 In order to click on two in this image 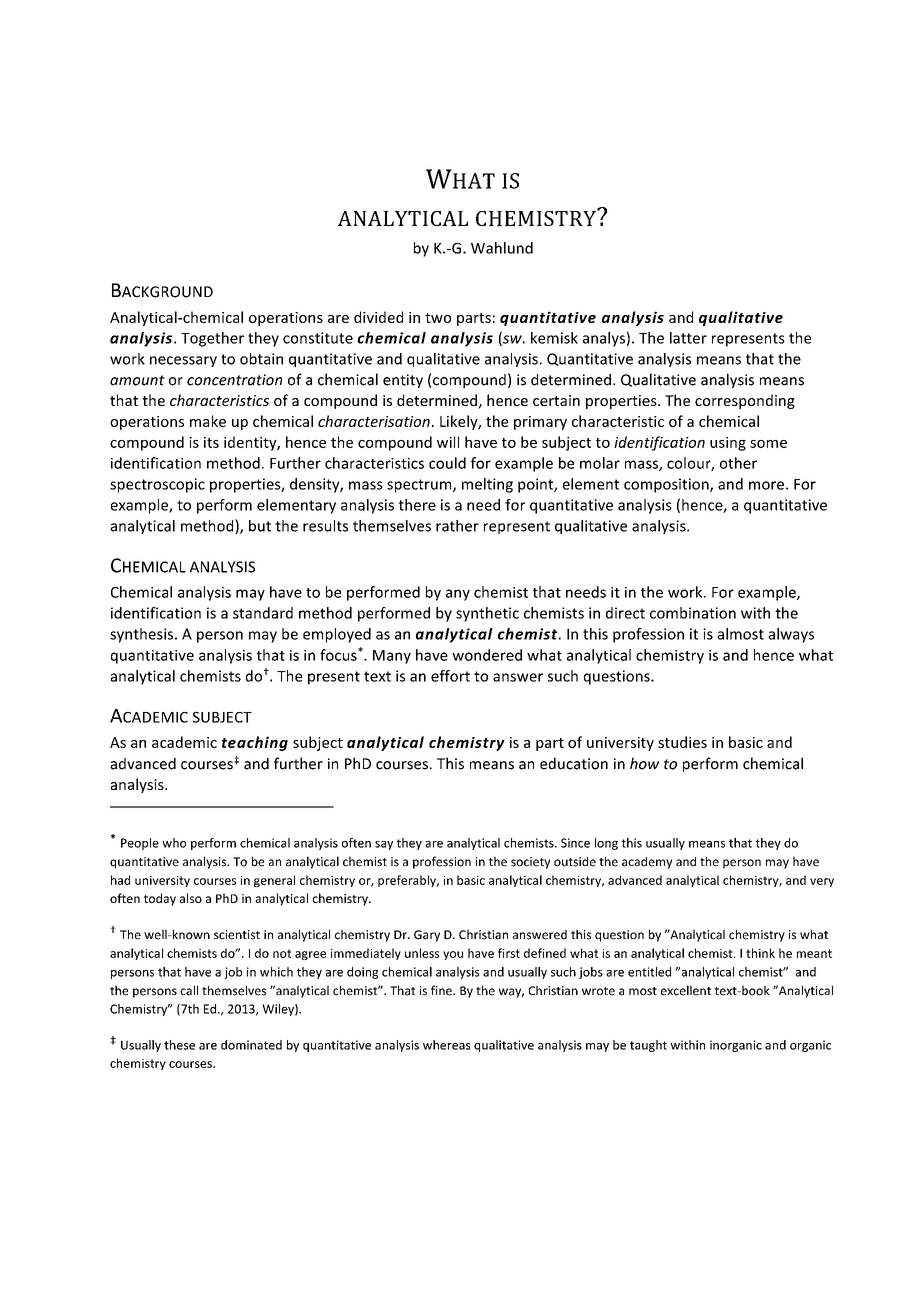, I will do `click(438, 318)`.
